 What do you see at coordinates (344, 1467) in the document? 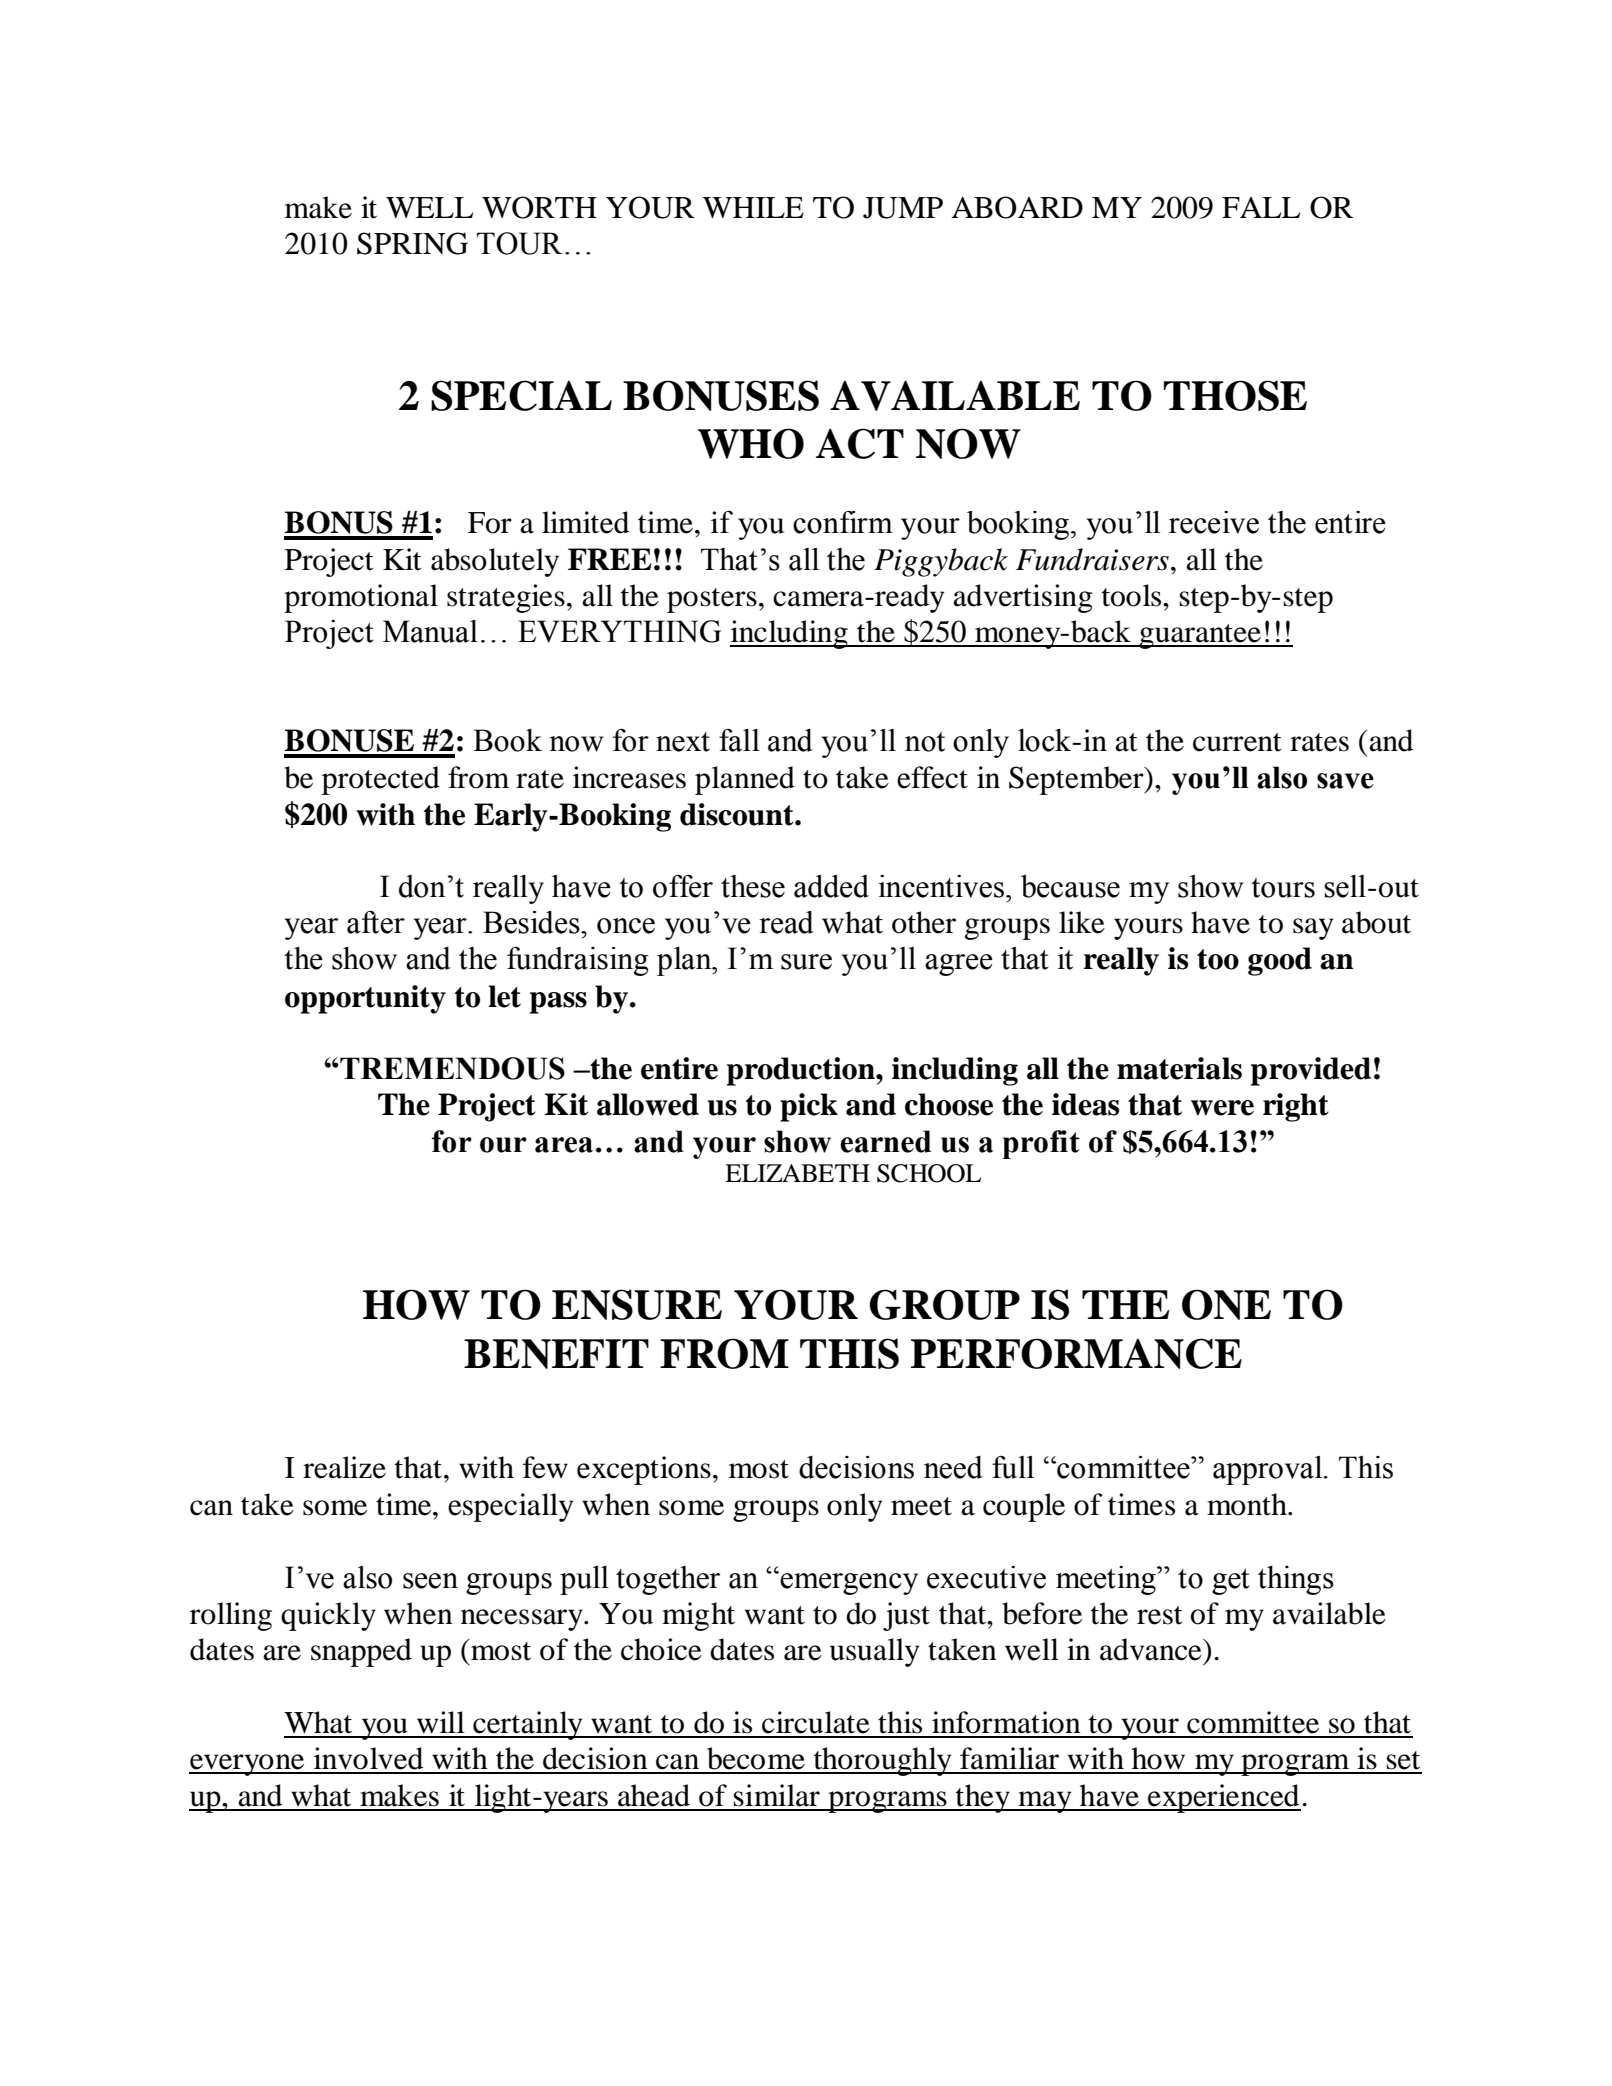
I see `realize` at bounding box center [344, 1467].
